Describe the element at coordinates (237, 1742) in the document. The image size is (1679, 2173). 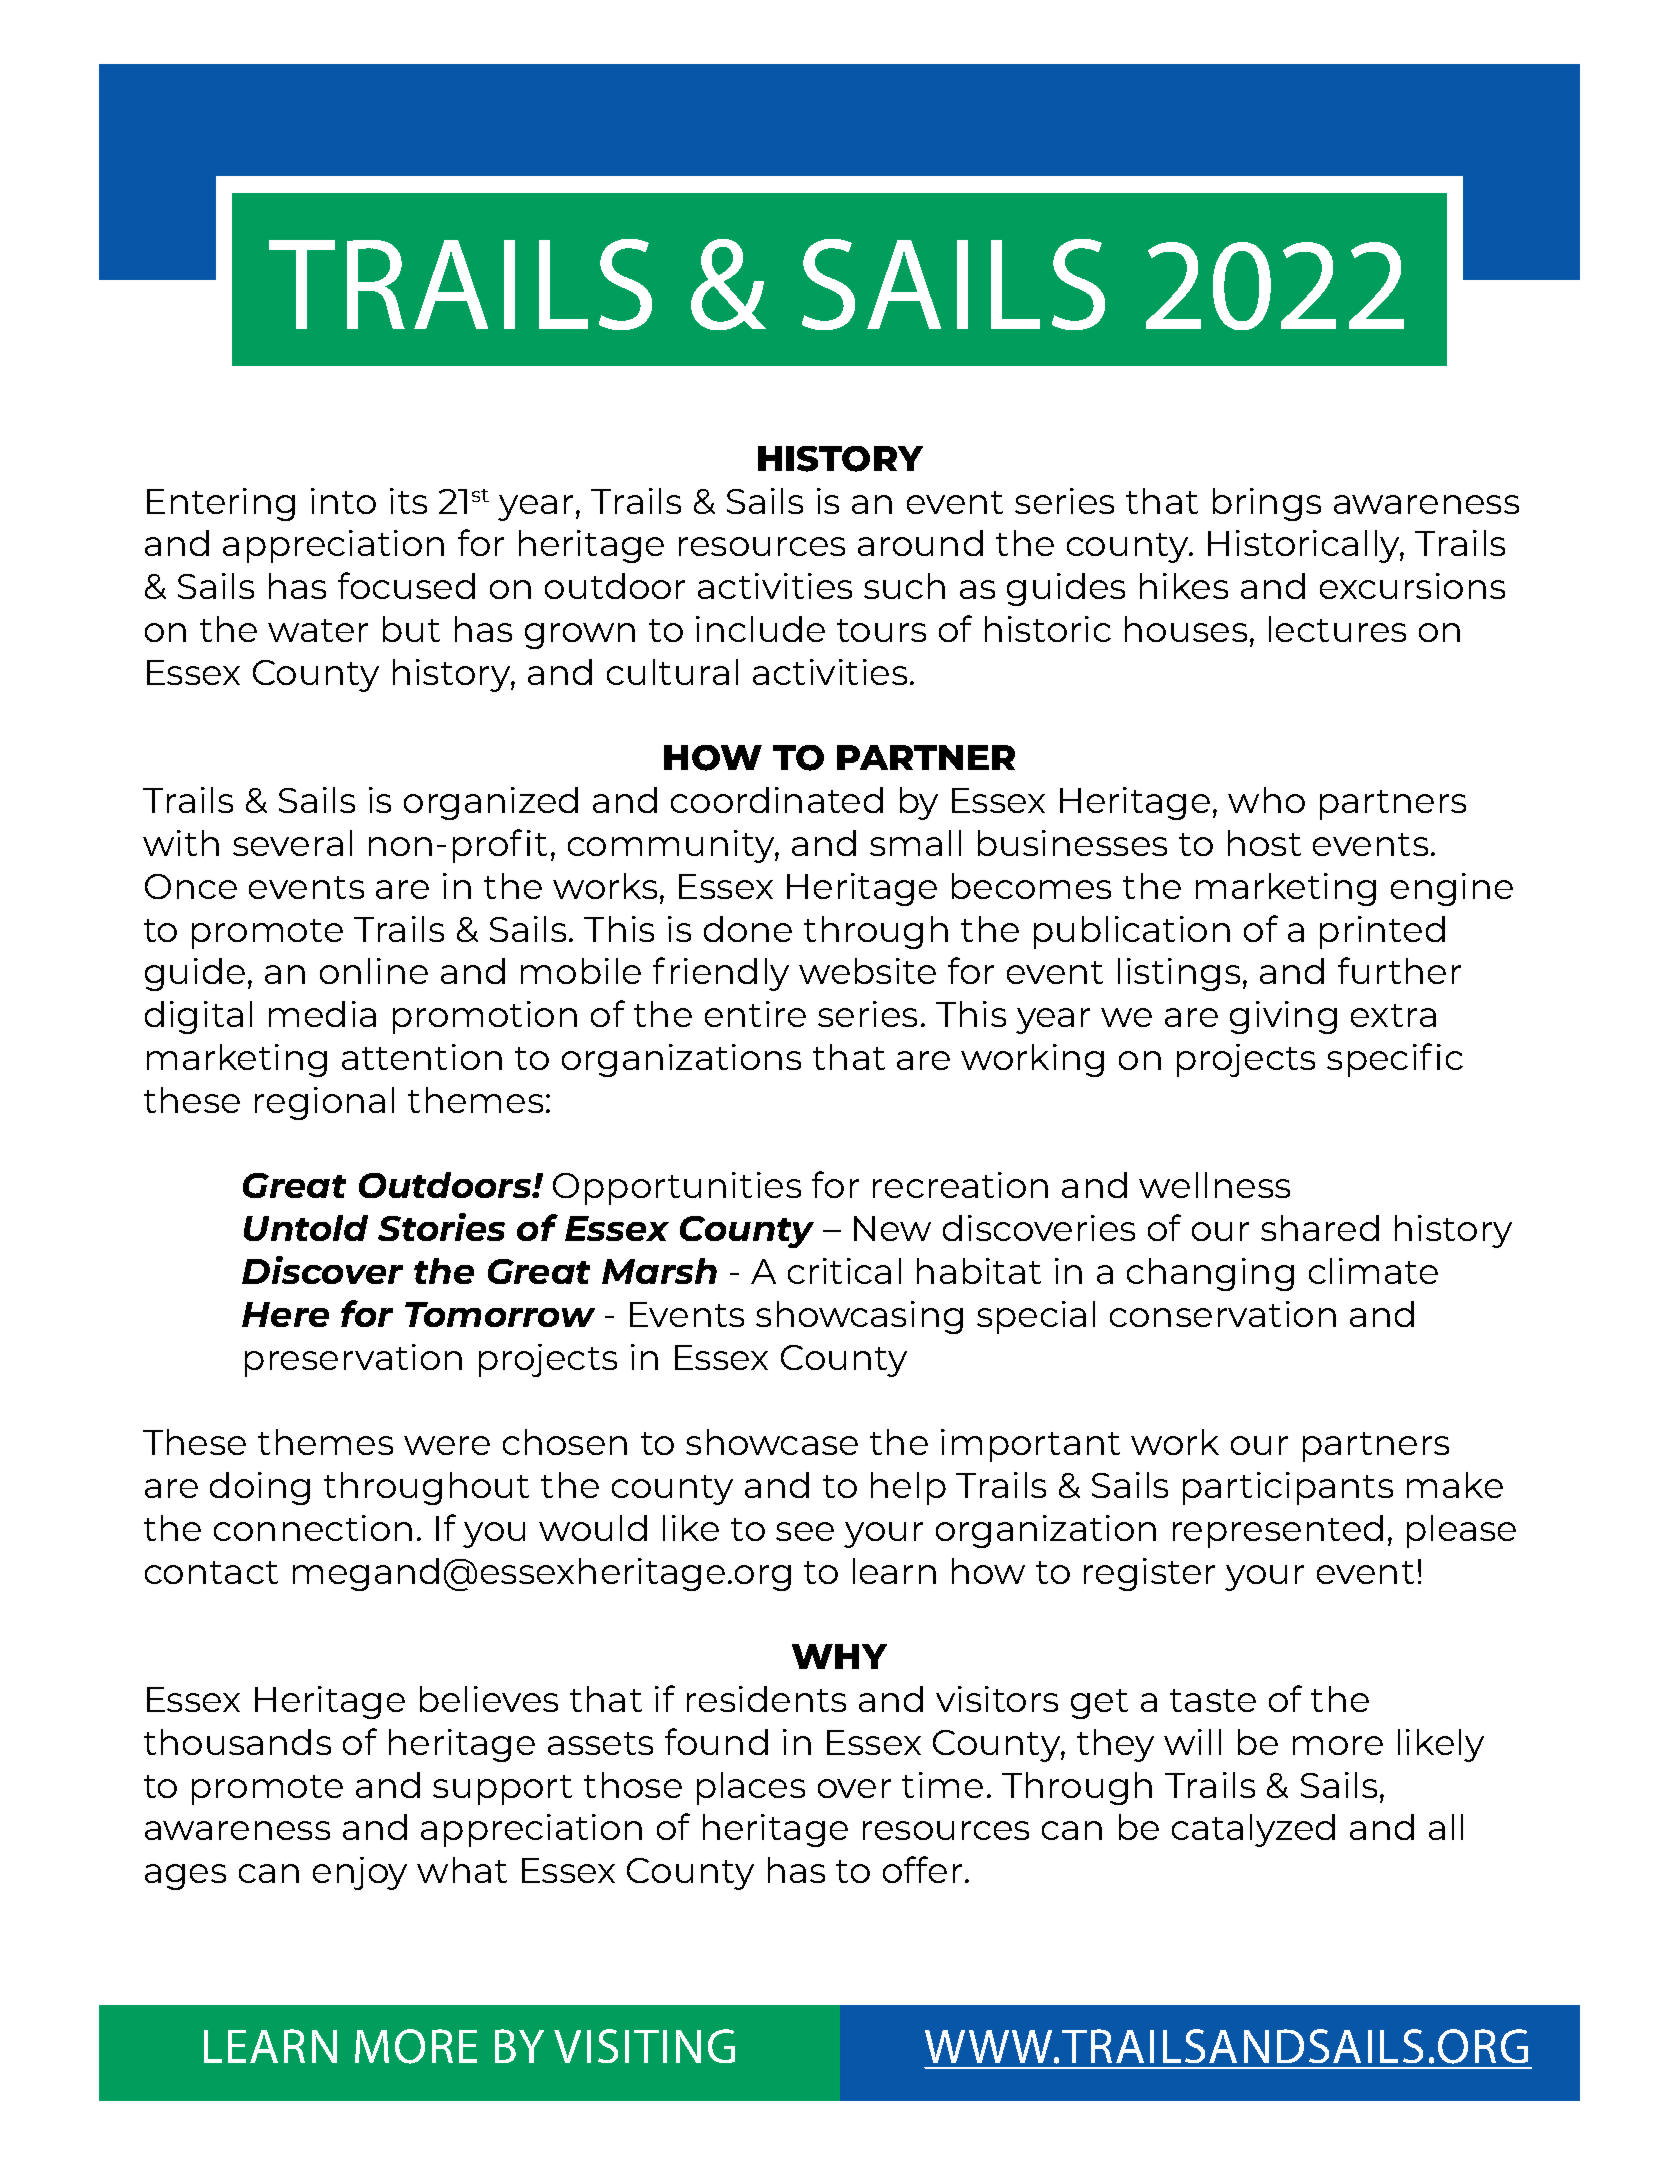
I see `thousands` at that location.
